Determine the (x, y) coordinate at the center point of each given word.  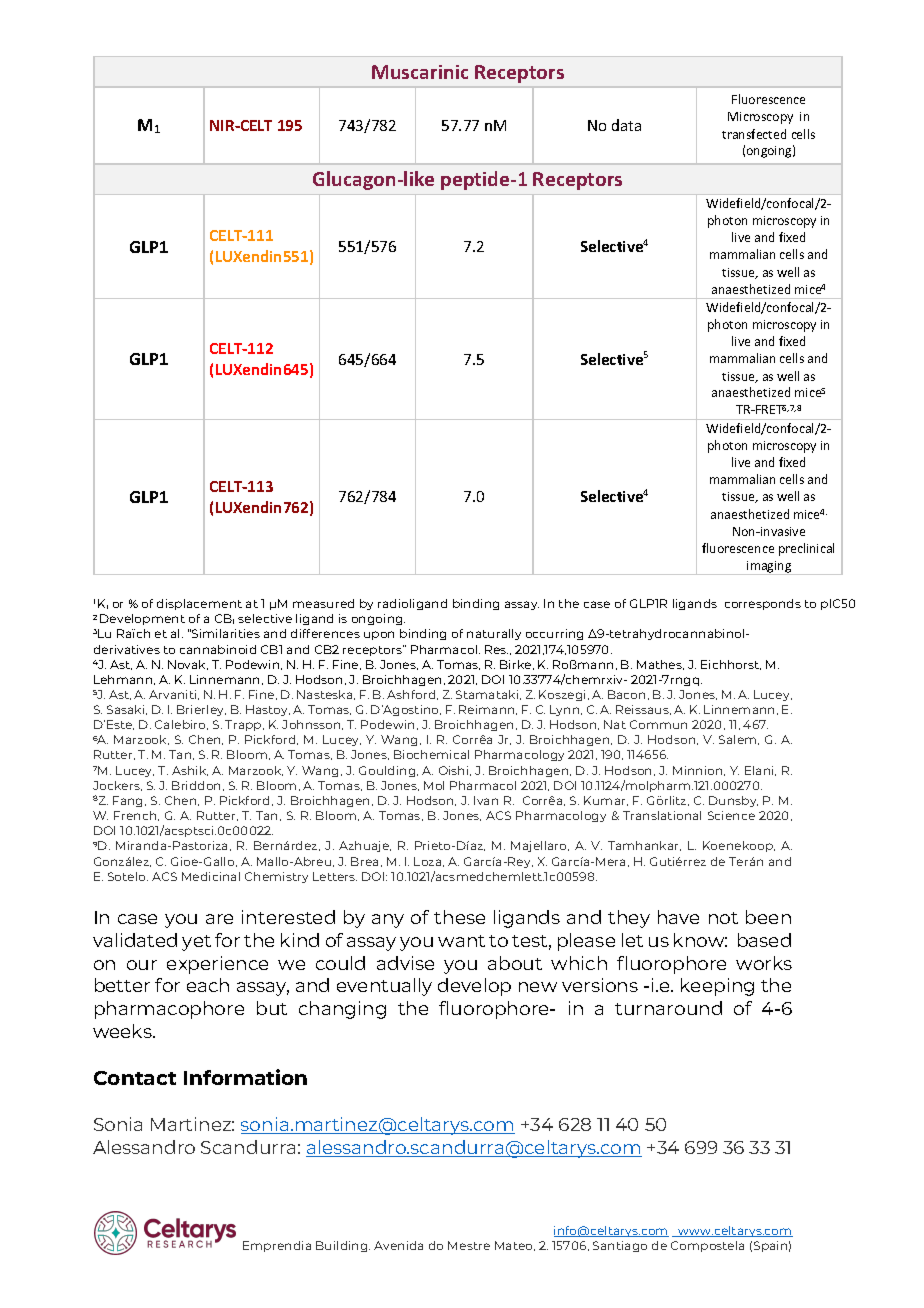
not (723, 918)
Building (343, 1246)
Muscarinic (420, 72)
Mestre (469, 1245)
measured (323, 603)
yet (196, 943)
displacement (199, 604)
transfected (754, 134)
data (626, 125)
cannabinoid (218, 649)
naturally (494, 634)
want (461, 941)
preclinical (806, 549)
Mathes (660, 665)
